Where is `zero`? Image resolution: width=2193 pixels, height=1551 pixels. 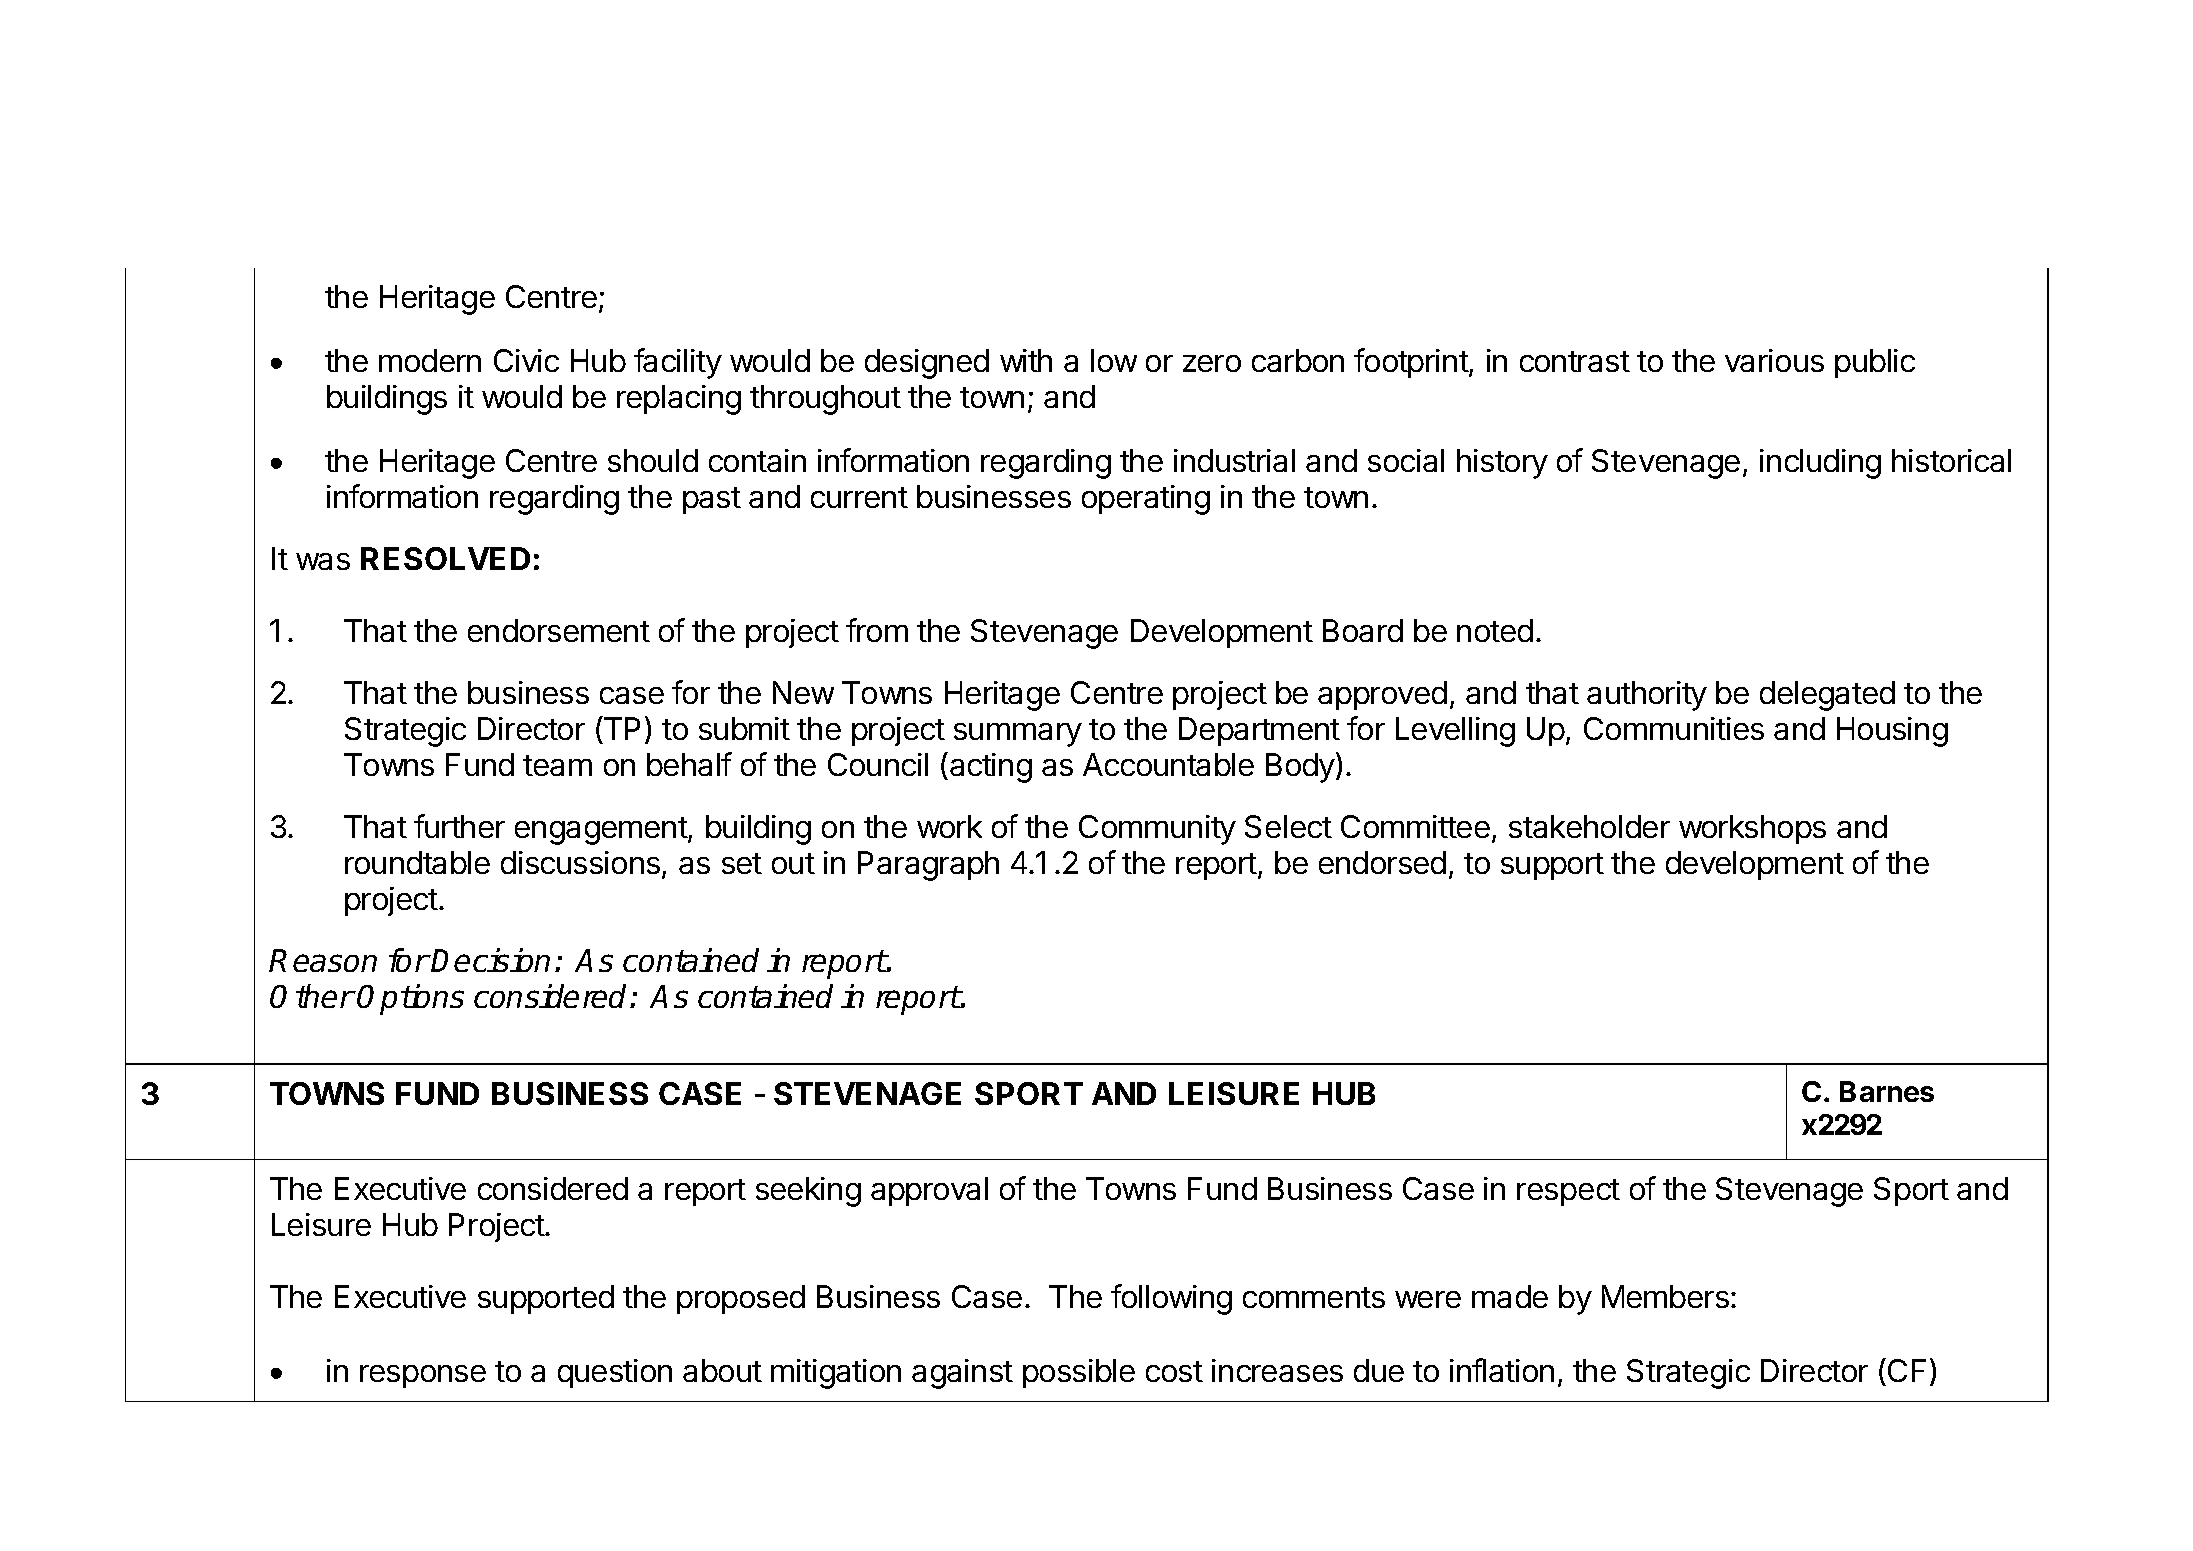 zero is located at coordinates (1212, 363).
